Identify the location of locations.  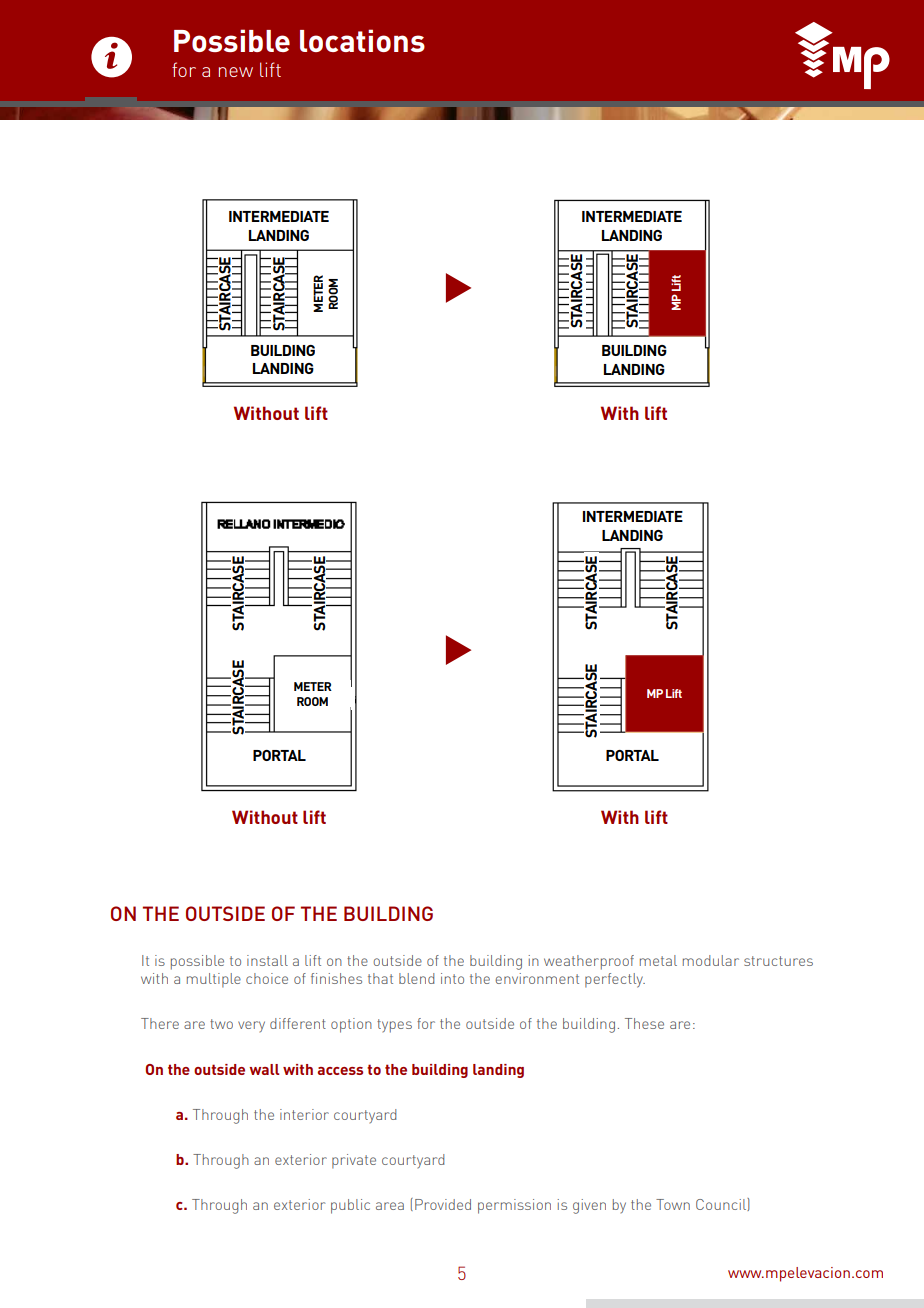
(362, 40).
